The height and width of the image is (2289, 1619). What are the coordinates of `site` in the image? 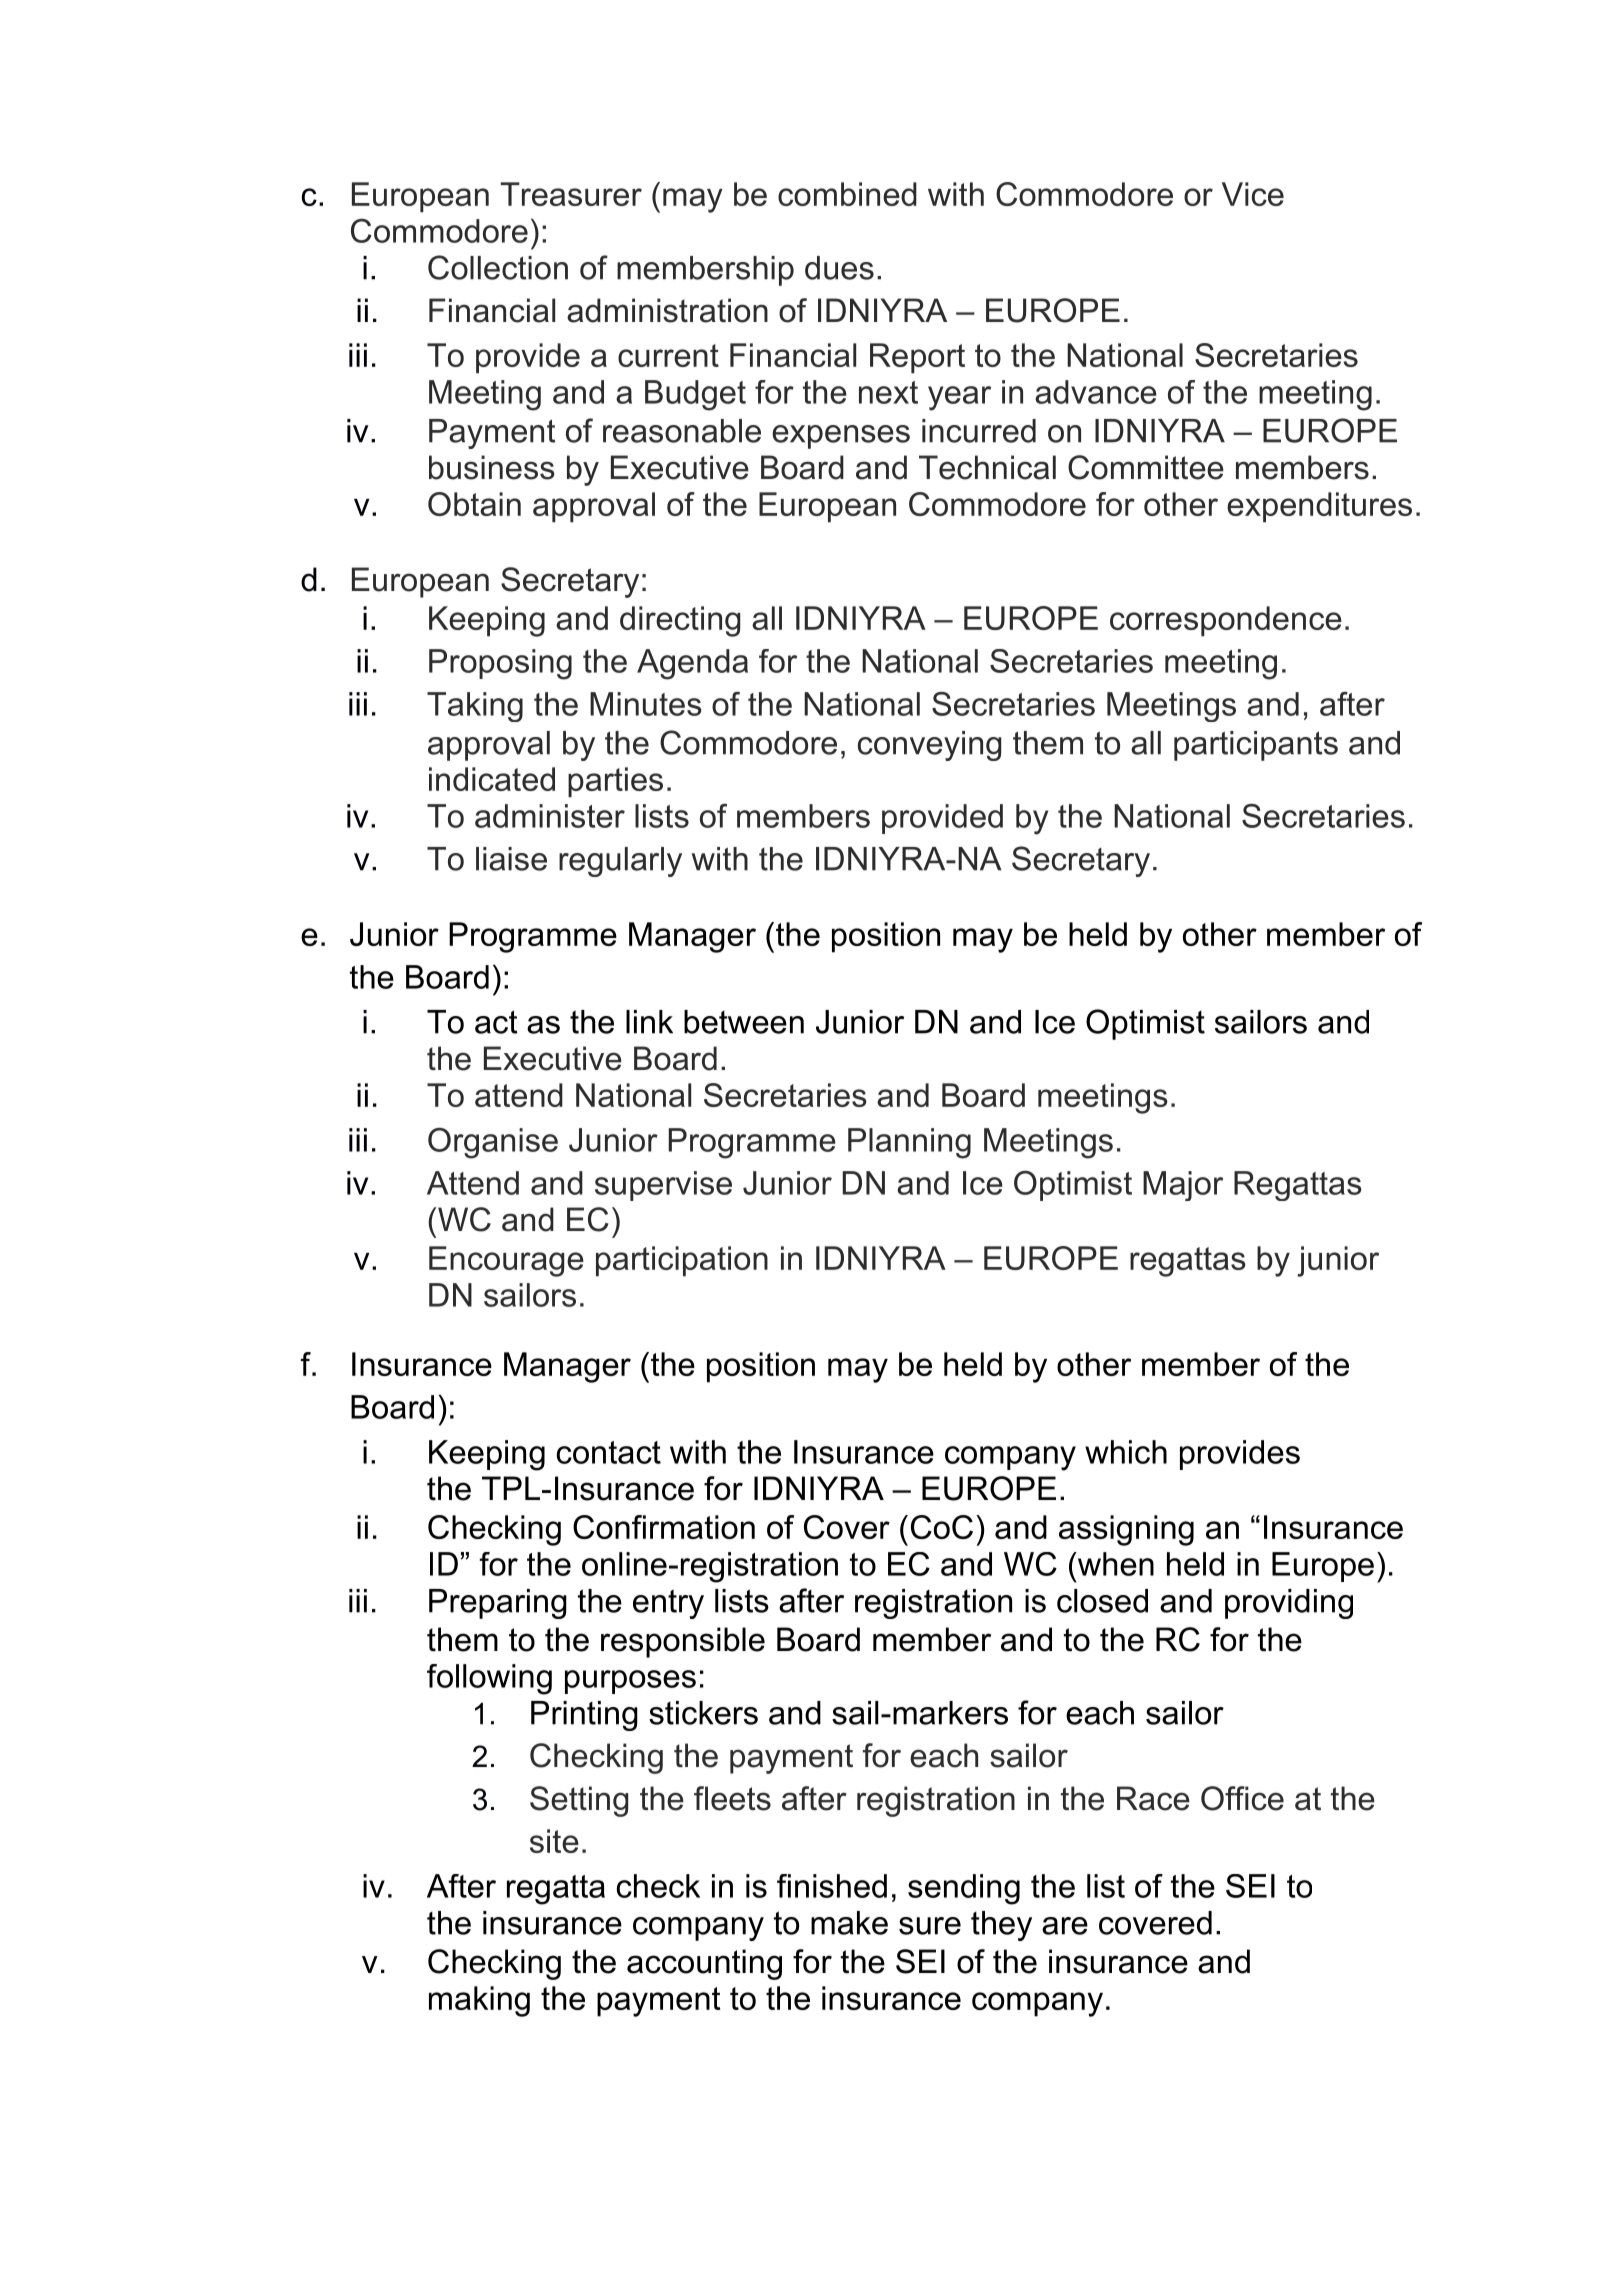 It's located at (554, 1841).
